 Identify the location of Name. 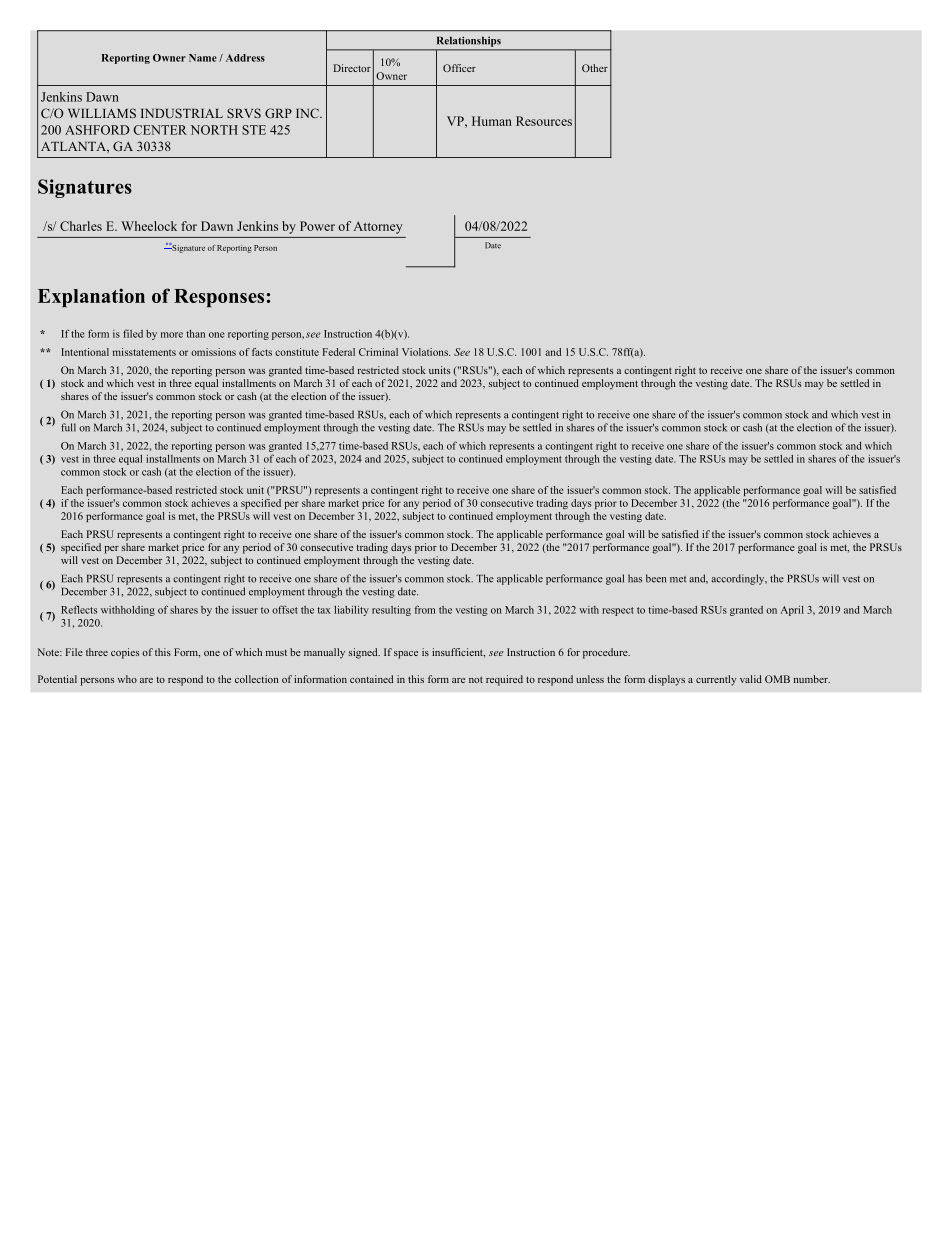
(203, 58).
